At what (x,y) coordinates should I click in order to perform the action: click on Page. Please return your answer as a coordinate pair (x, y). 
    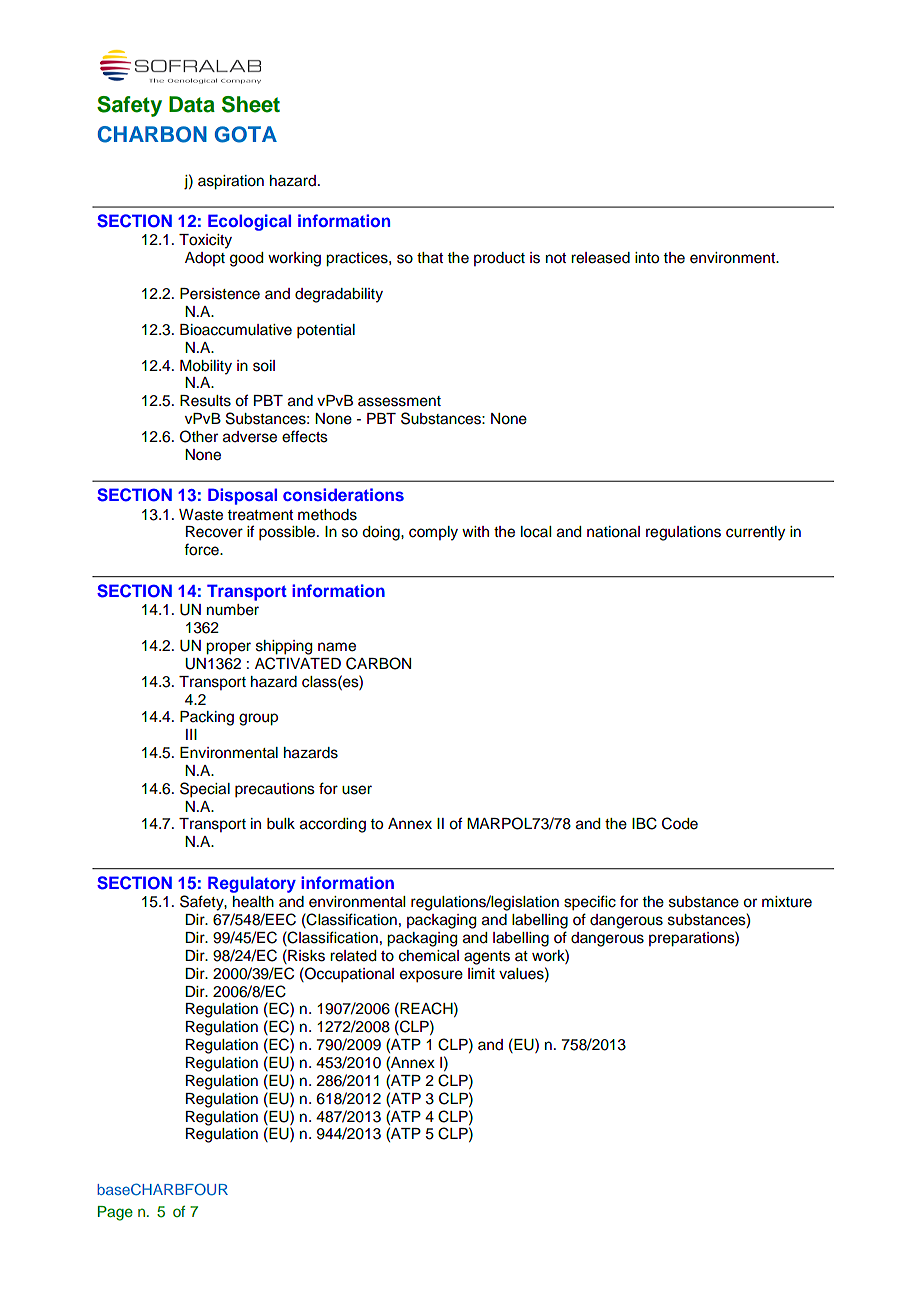
    Looking at the image, I should click on (115, 1213).
